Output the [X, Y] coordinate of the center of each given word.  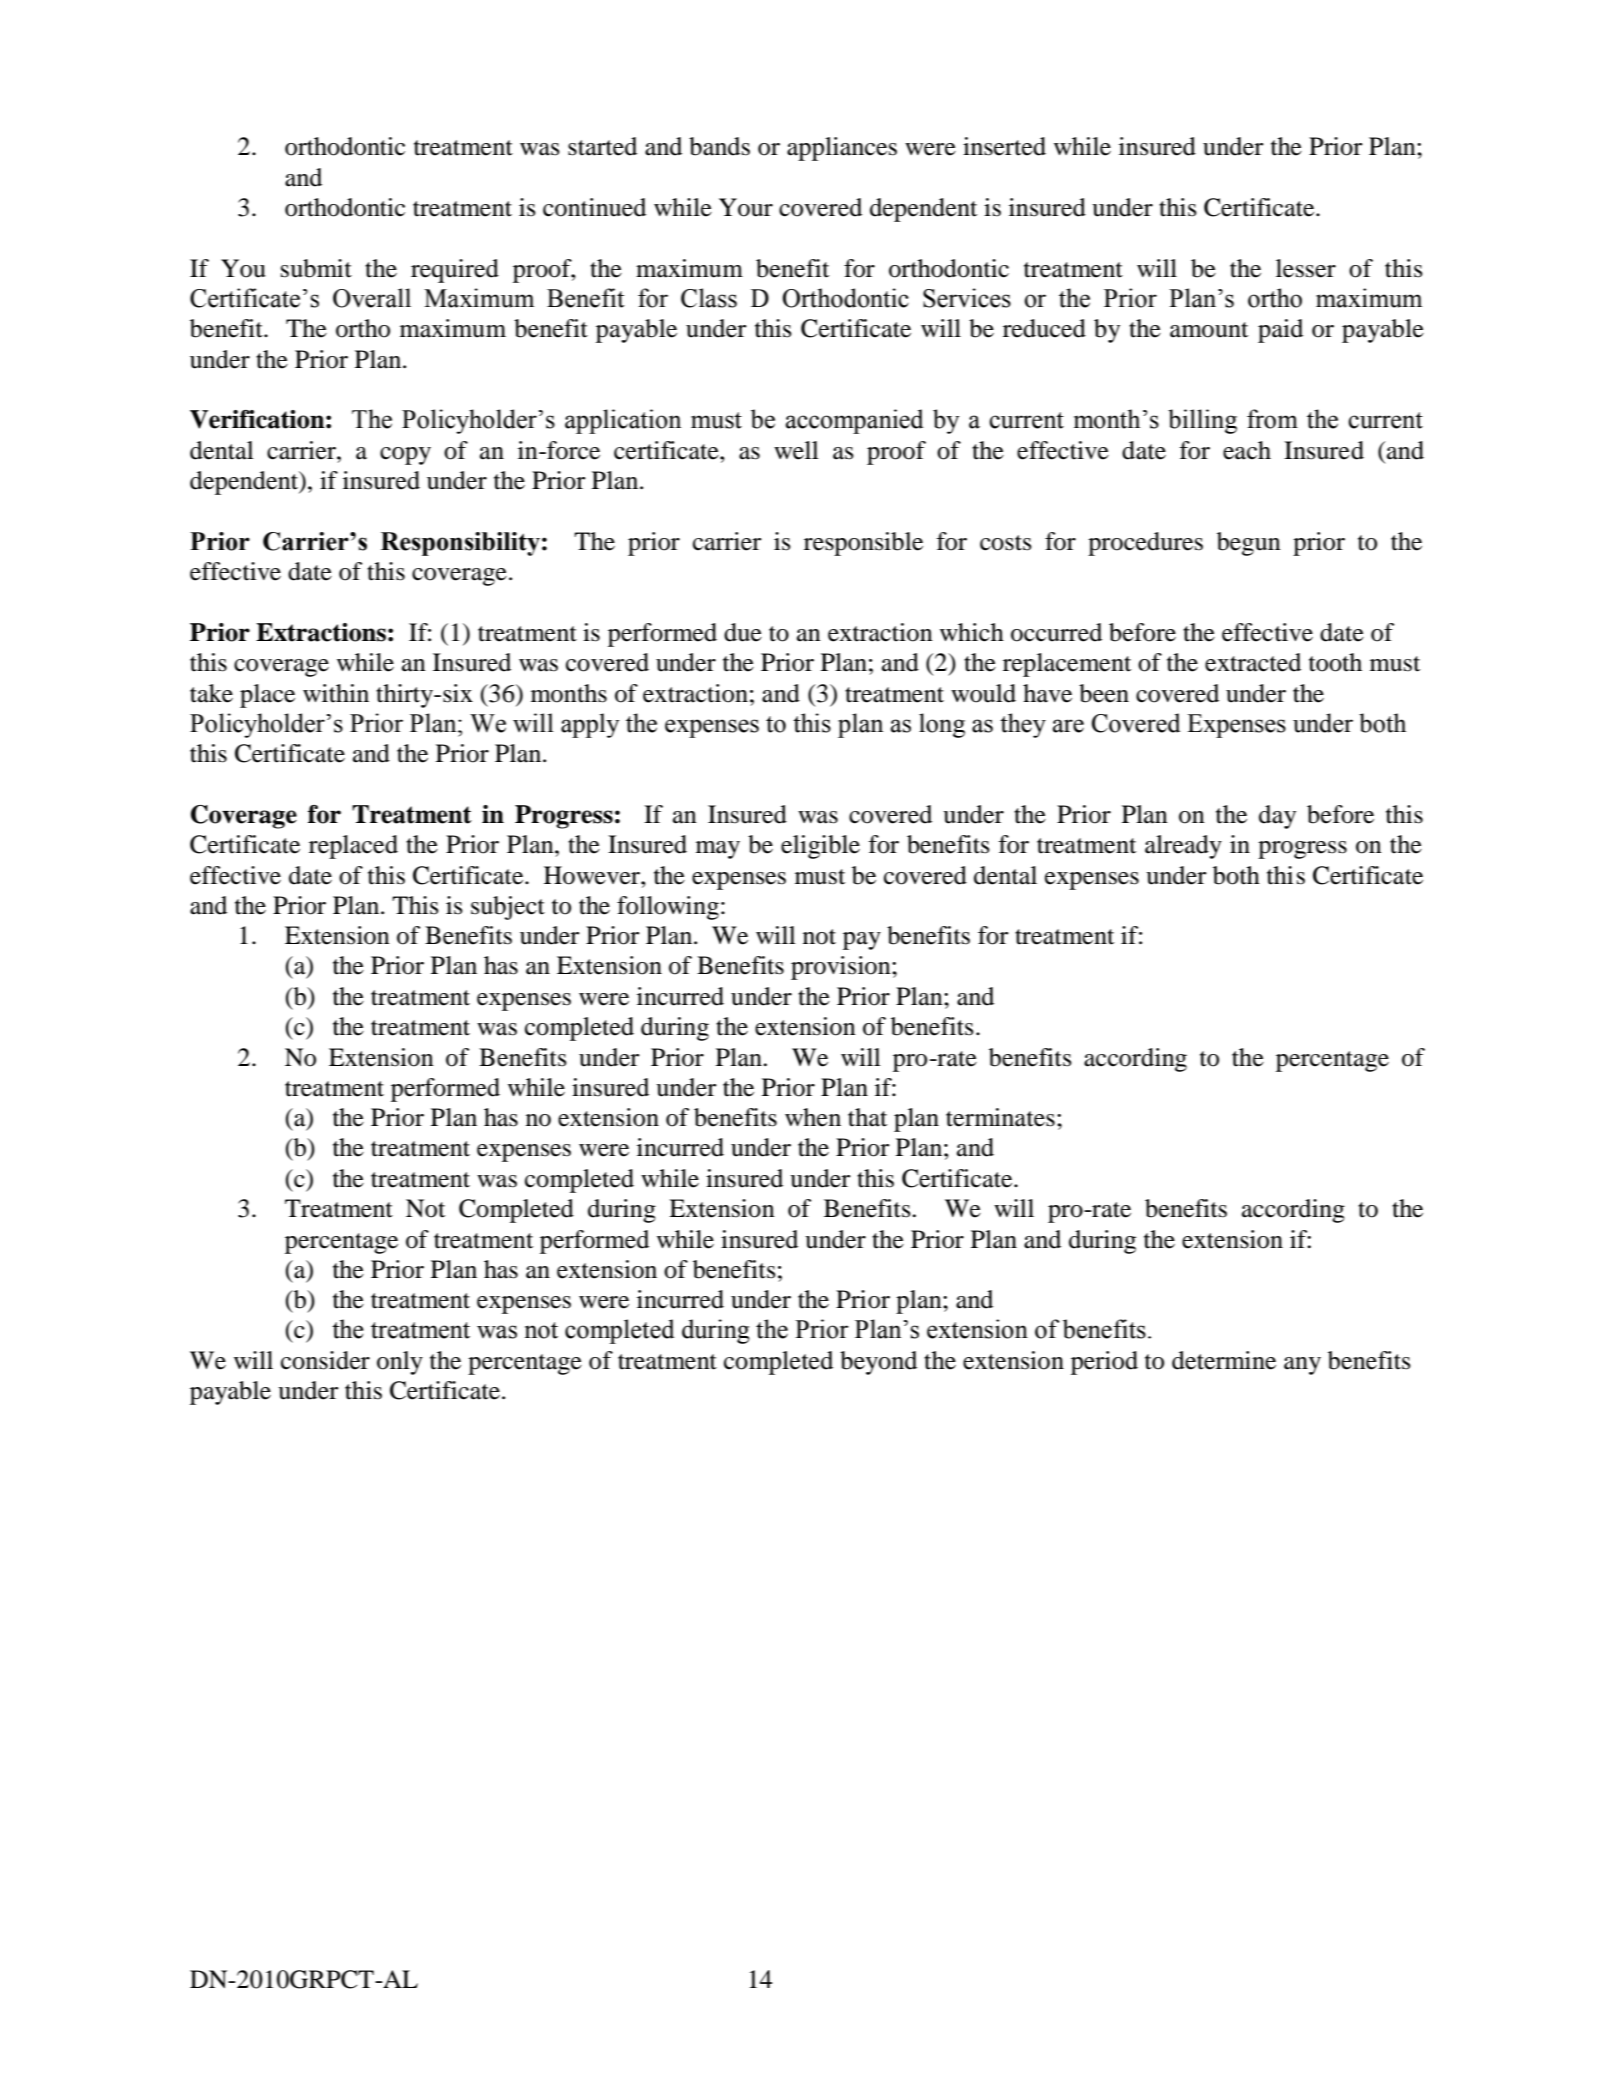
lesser [1306, 268]
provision [842, 968]
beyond [878, 1363]
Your [746, 207]
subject [508, 908]
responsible [863, 544]
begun [1249, 544]
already [1183, 847]
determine [1224, 1360]
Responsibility [460, 544]
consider [325, 1360]
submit [316, 268]
